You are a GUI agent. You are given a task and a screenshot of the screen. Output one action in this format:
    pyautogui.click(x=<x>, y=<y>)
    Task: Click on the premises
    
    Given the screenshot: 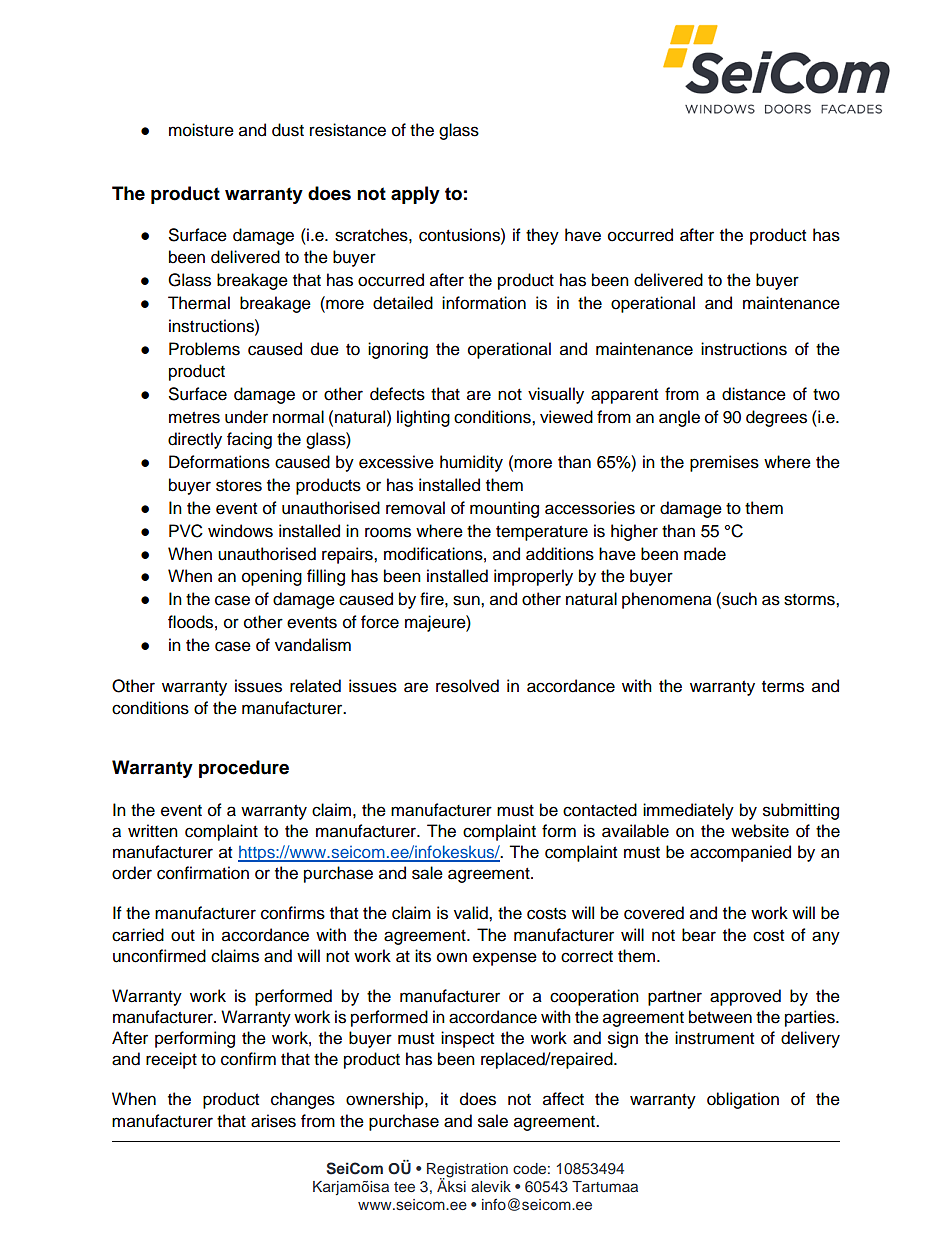 What is the action you would take?
    pyautogui.click(x=724, y=463)
